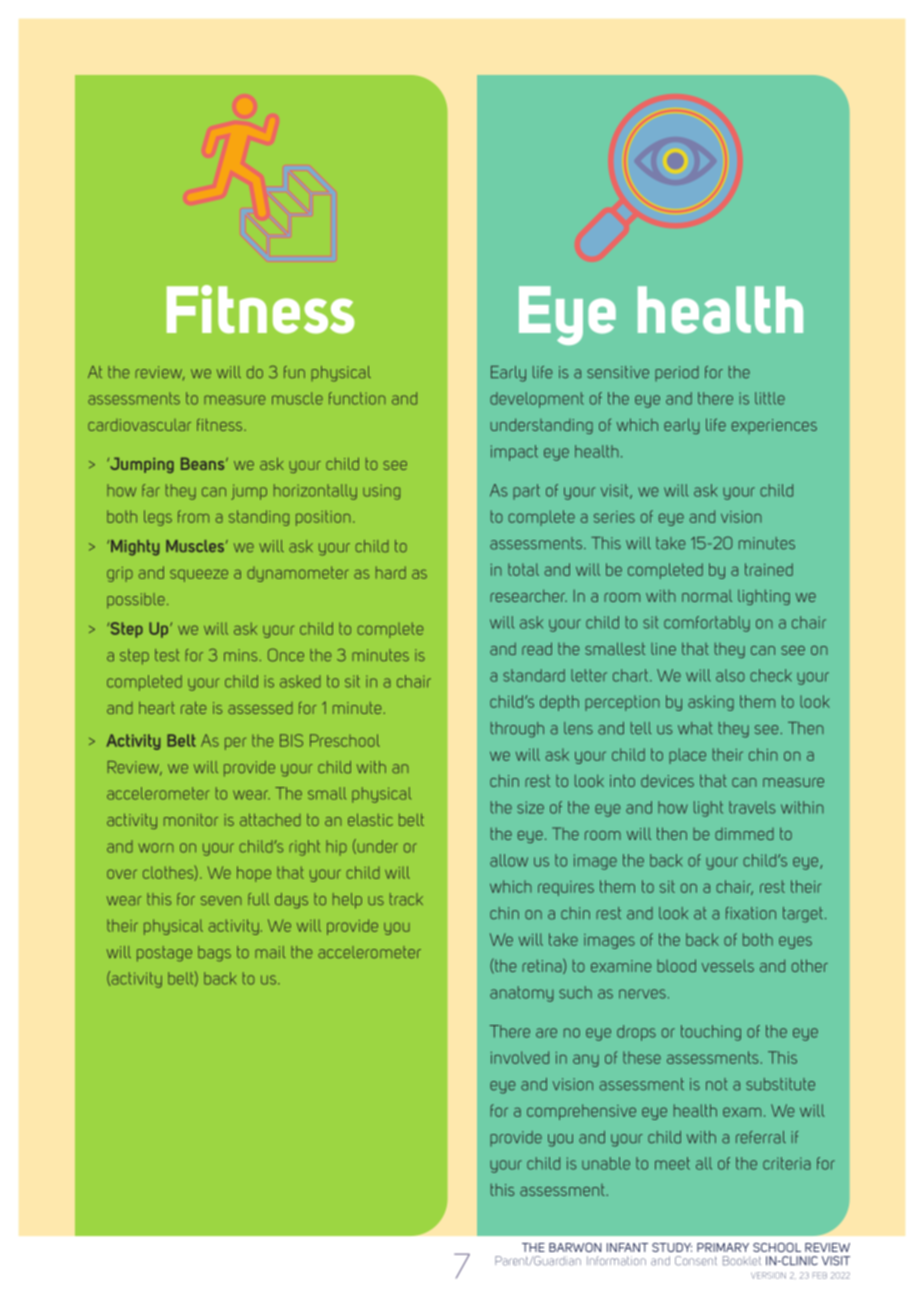  What do you see at coordinates (770, 398) in the screenshot?
I see `little` at bounding box center [770, 398].
